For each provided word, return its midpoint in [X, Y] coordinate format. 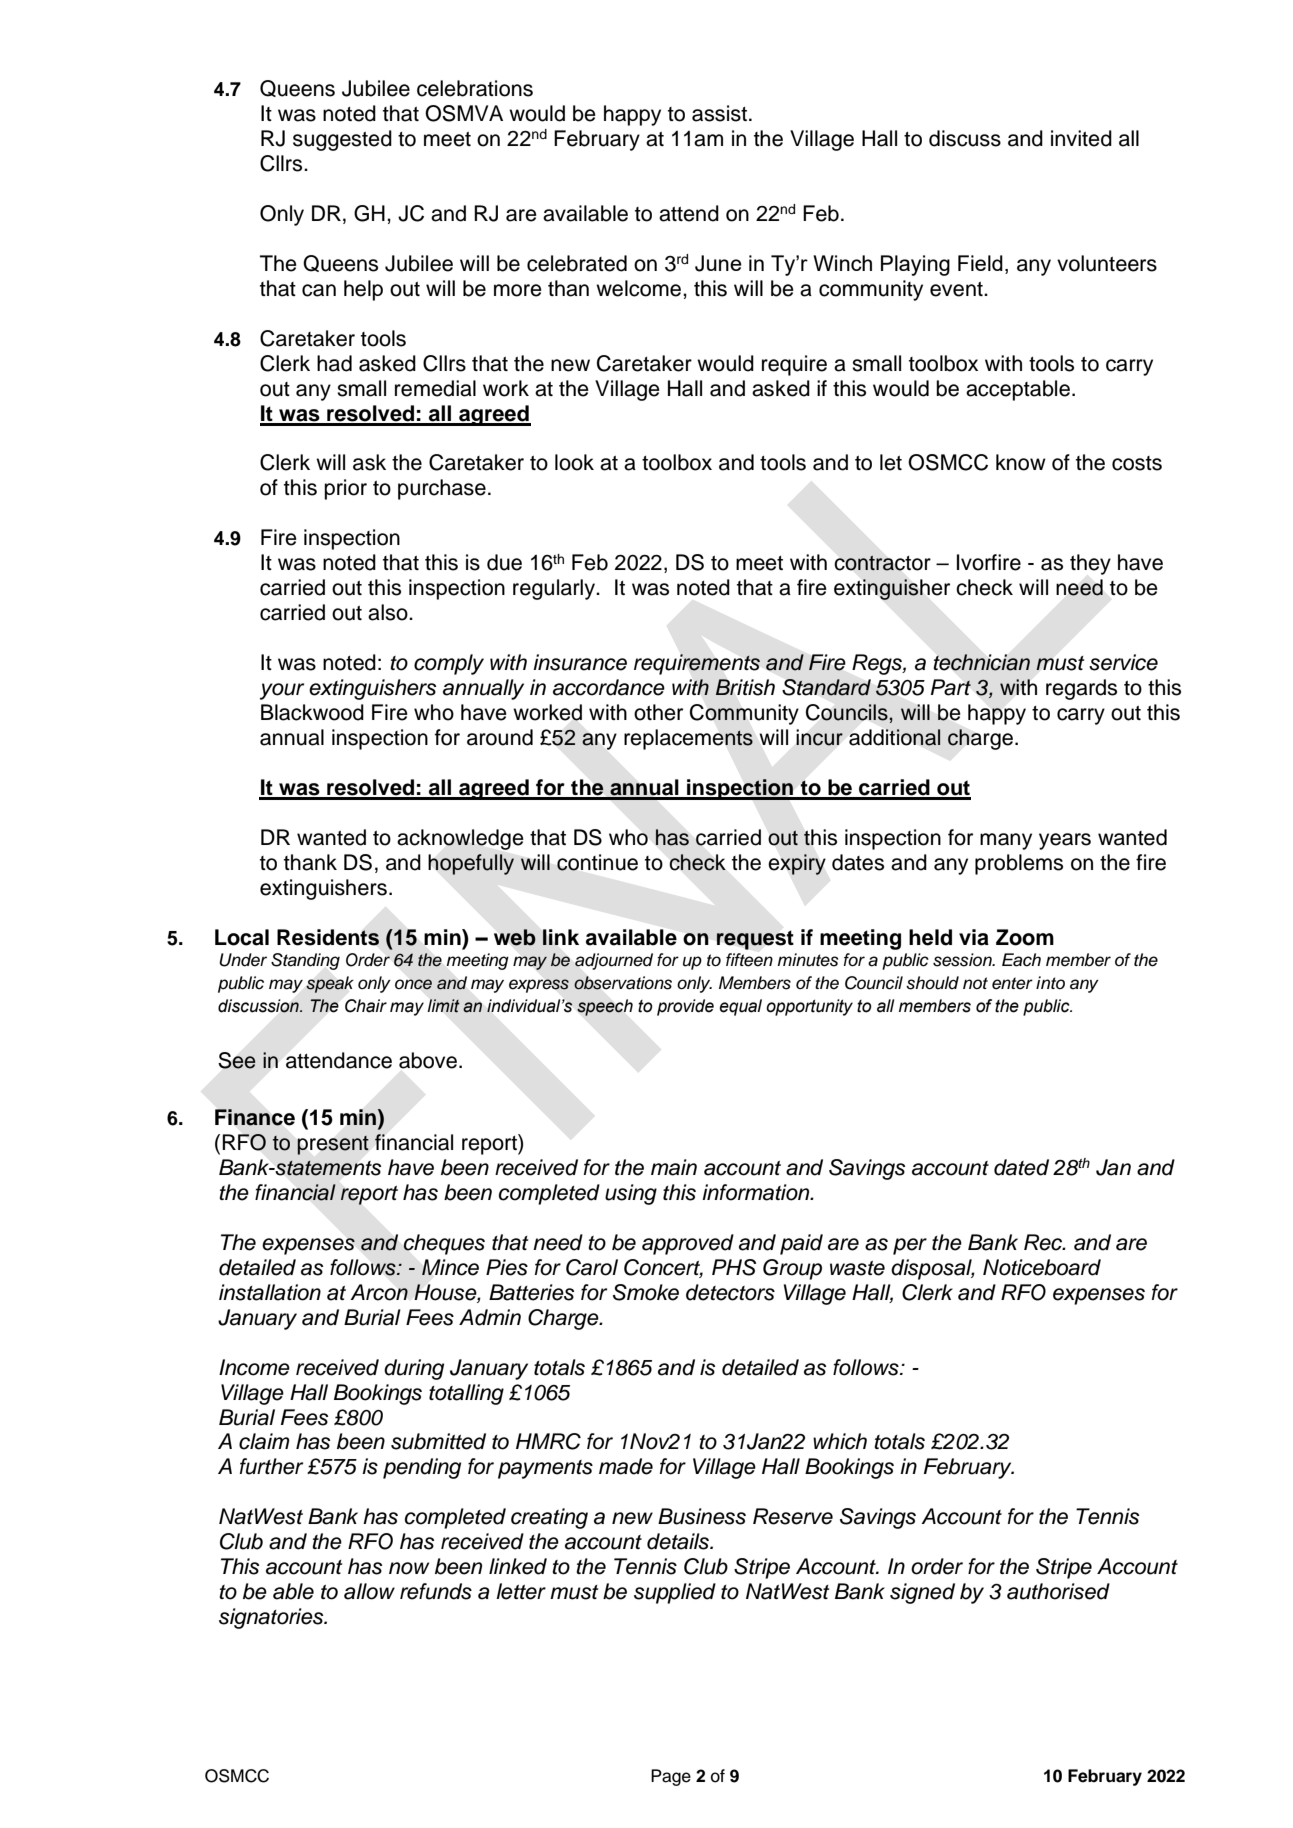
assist [719, 113]
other [658, 712]
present [333, 1145]
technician [982, 662]
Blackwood [312, 712]
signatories [272, 1618]
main [674, 1167]
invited [1081, 138]
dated [1021, 1167]
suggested [342, 140]
